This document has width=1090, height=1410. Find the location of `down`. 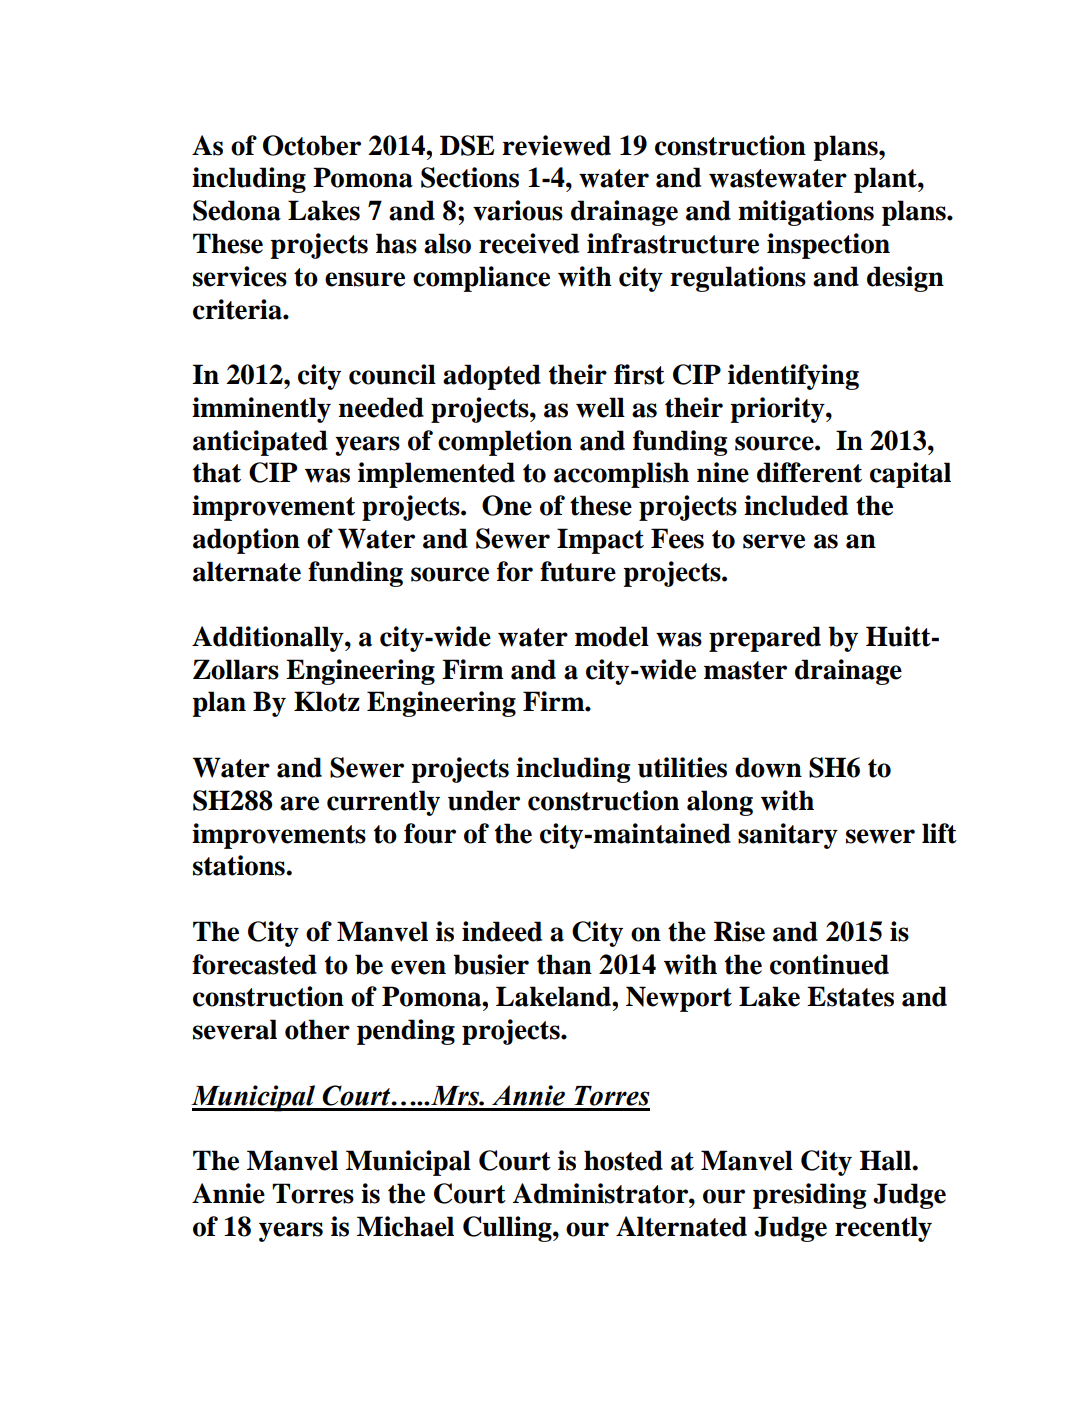

down is located at coordinates (768, 767).
